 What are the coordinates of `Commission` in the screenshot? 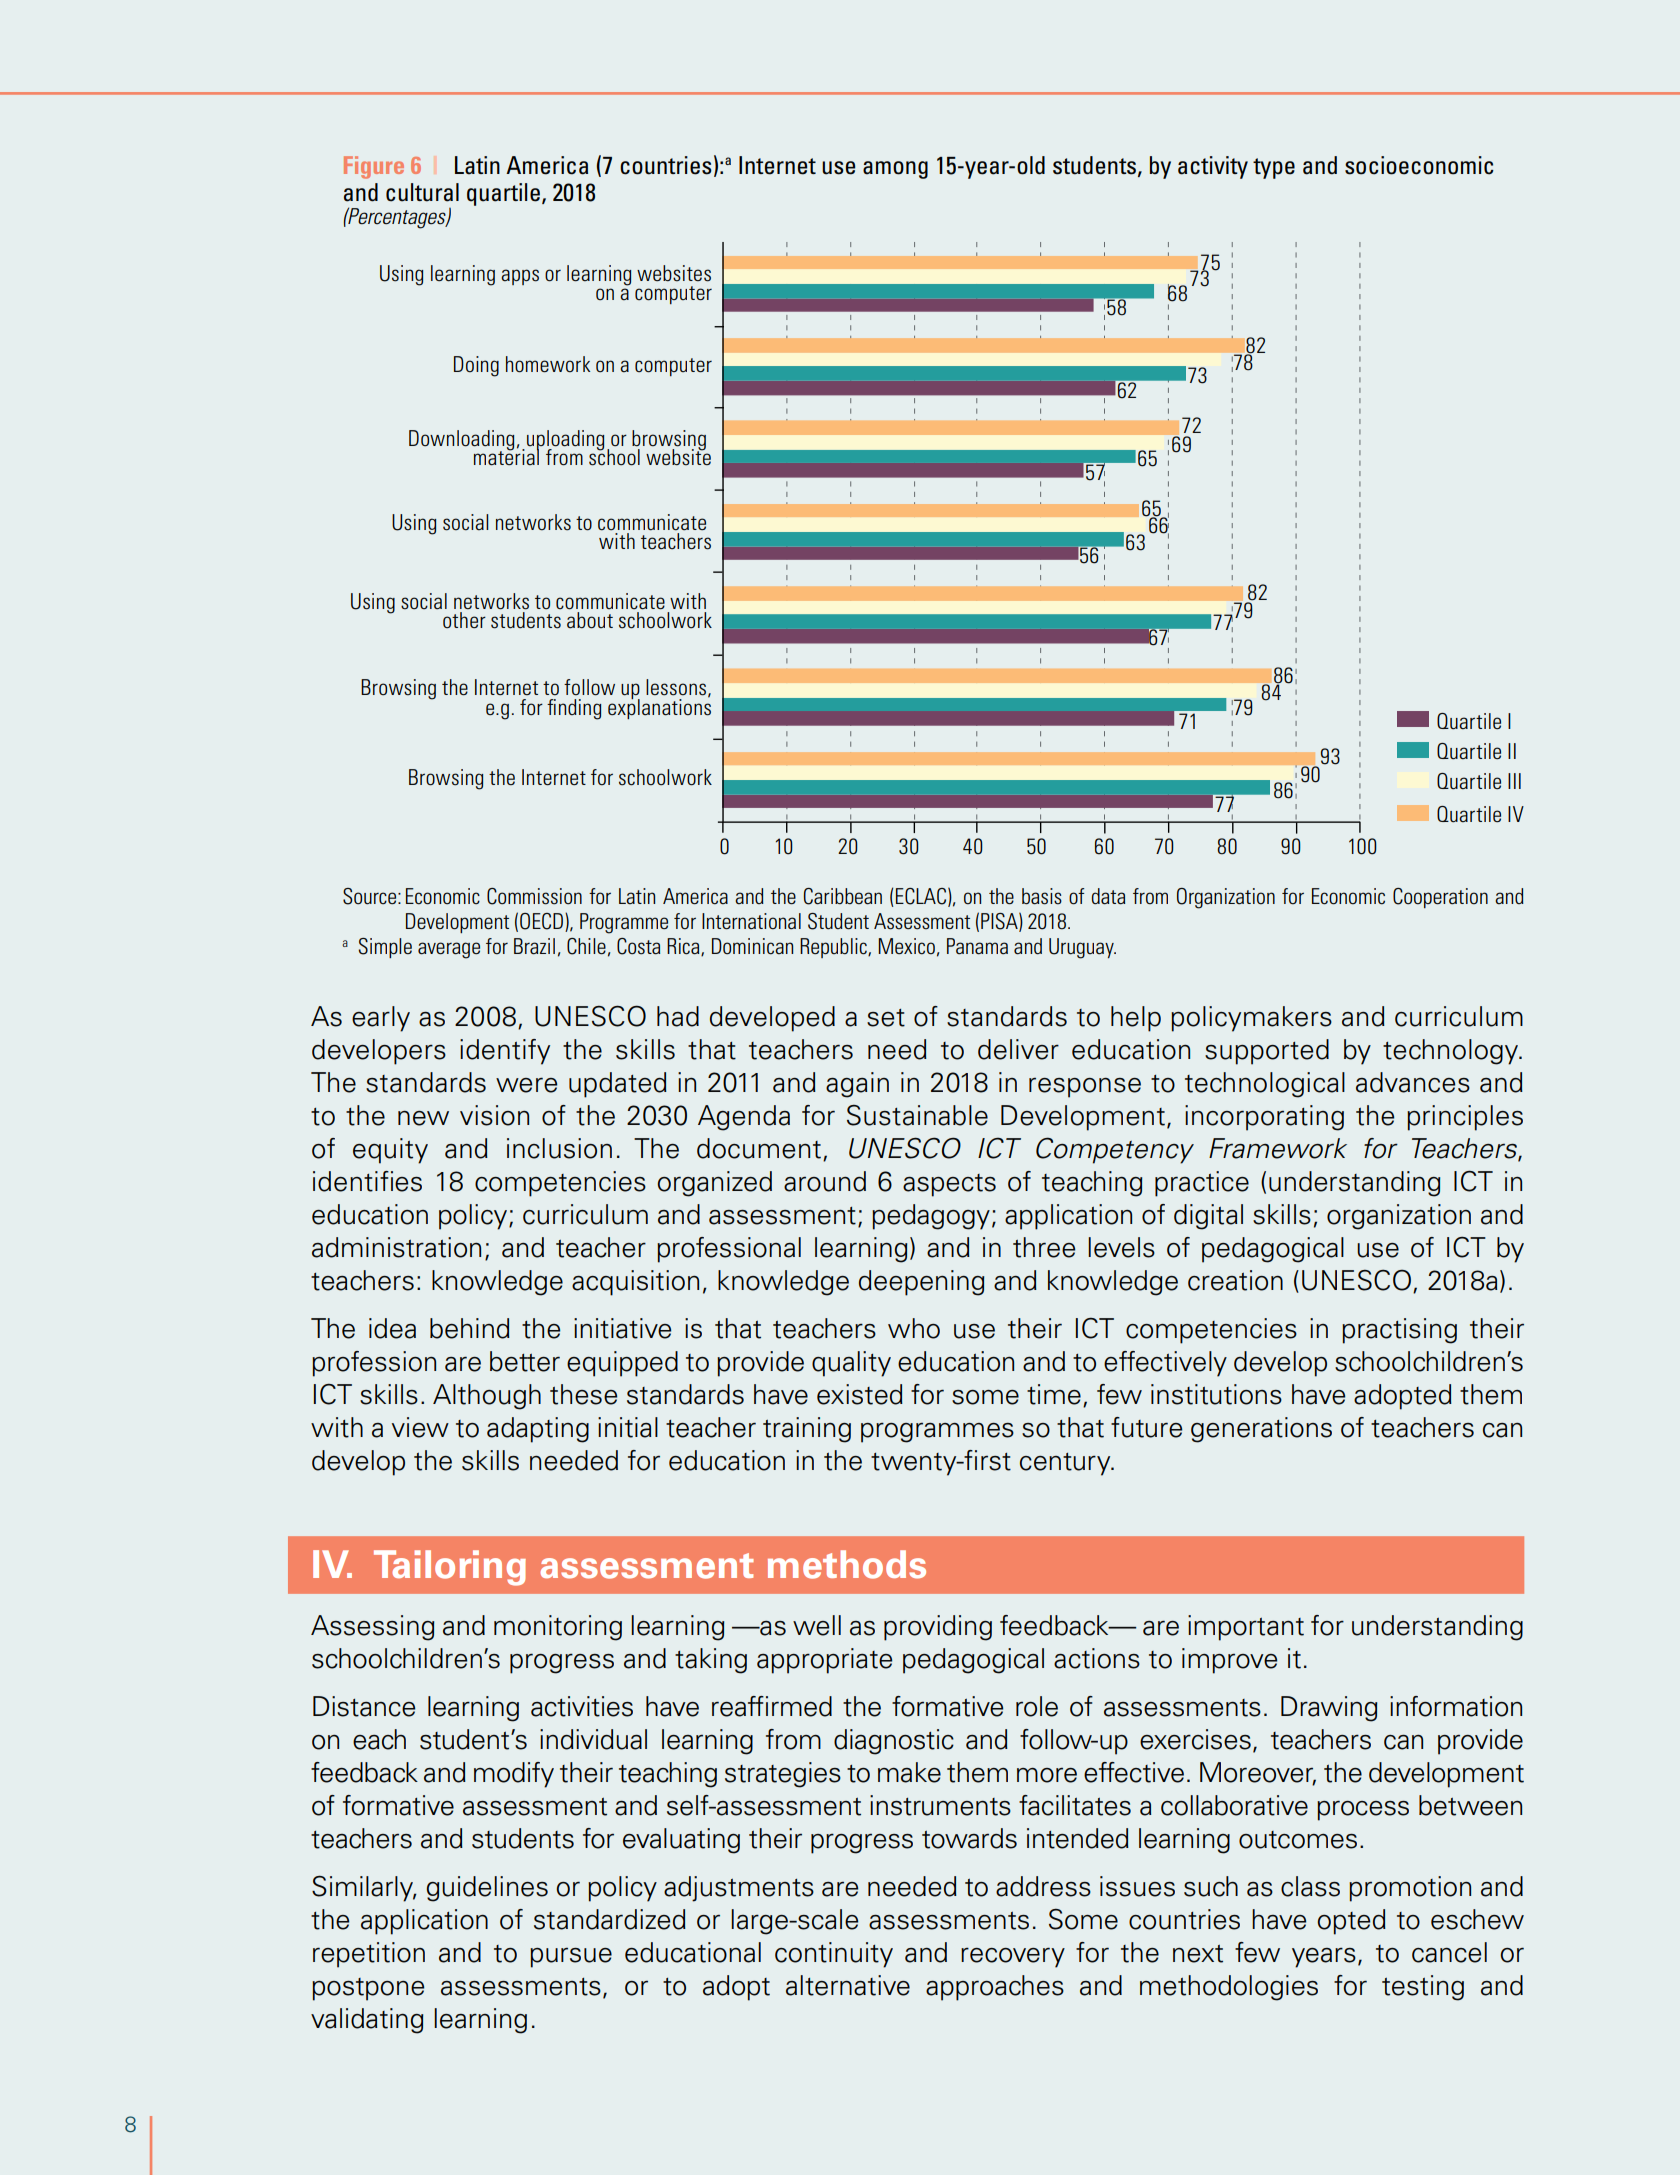 It's located at (534, 896).
